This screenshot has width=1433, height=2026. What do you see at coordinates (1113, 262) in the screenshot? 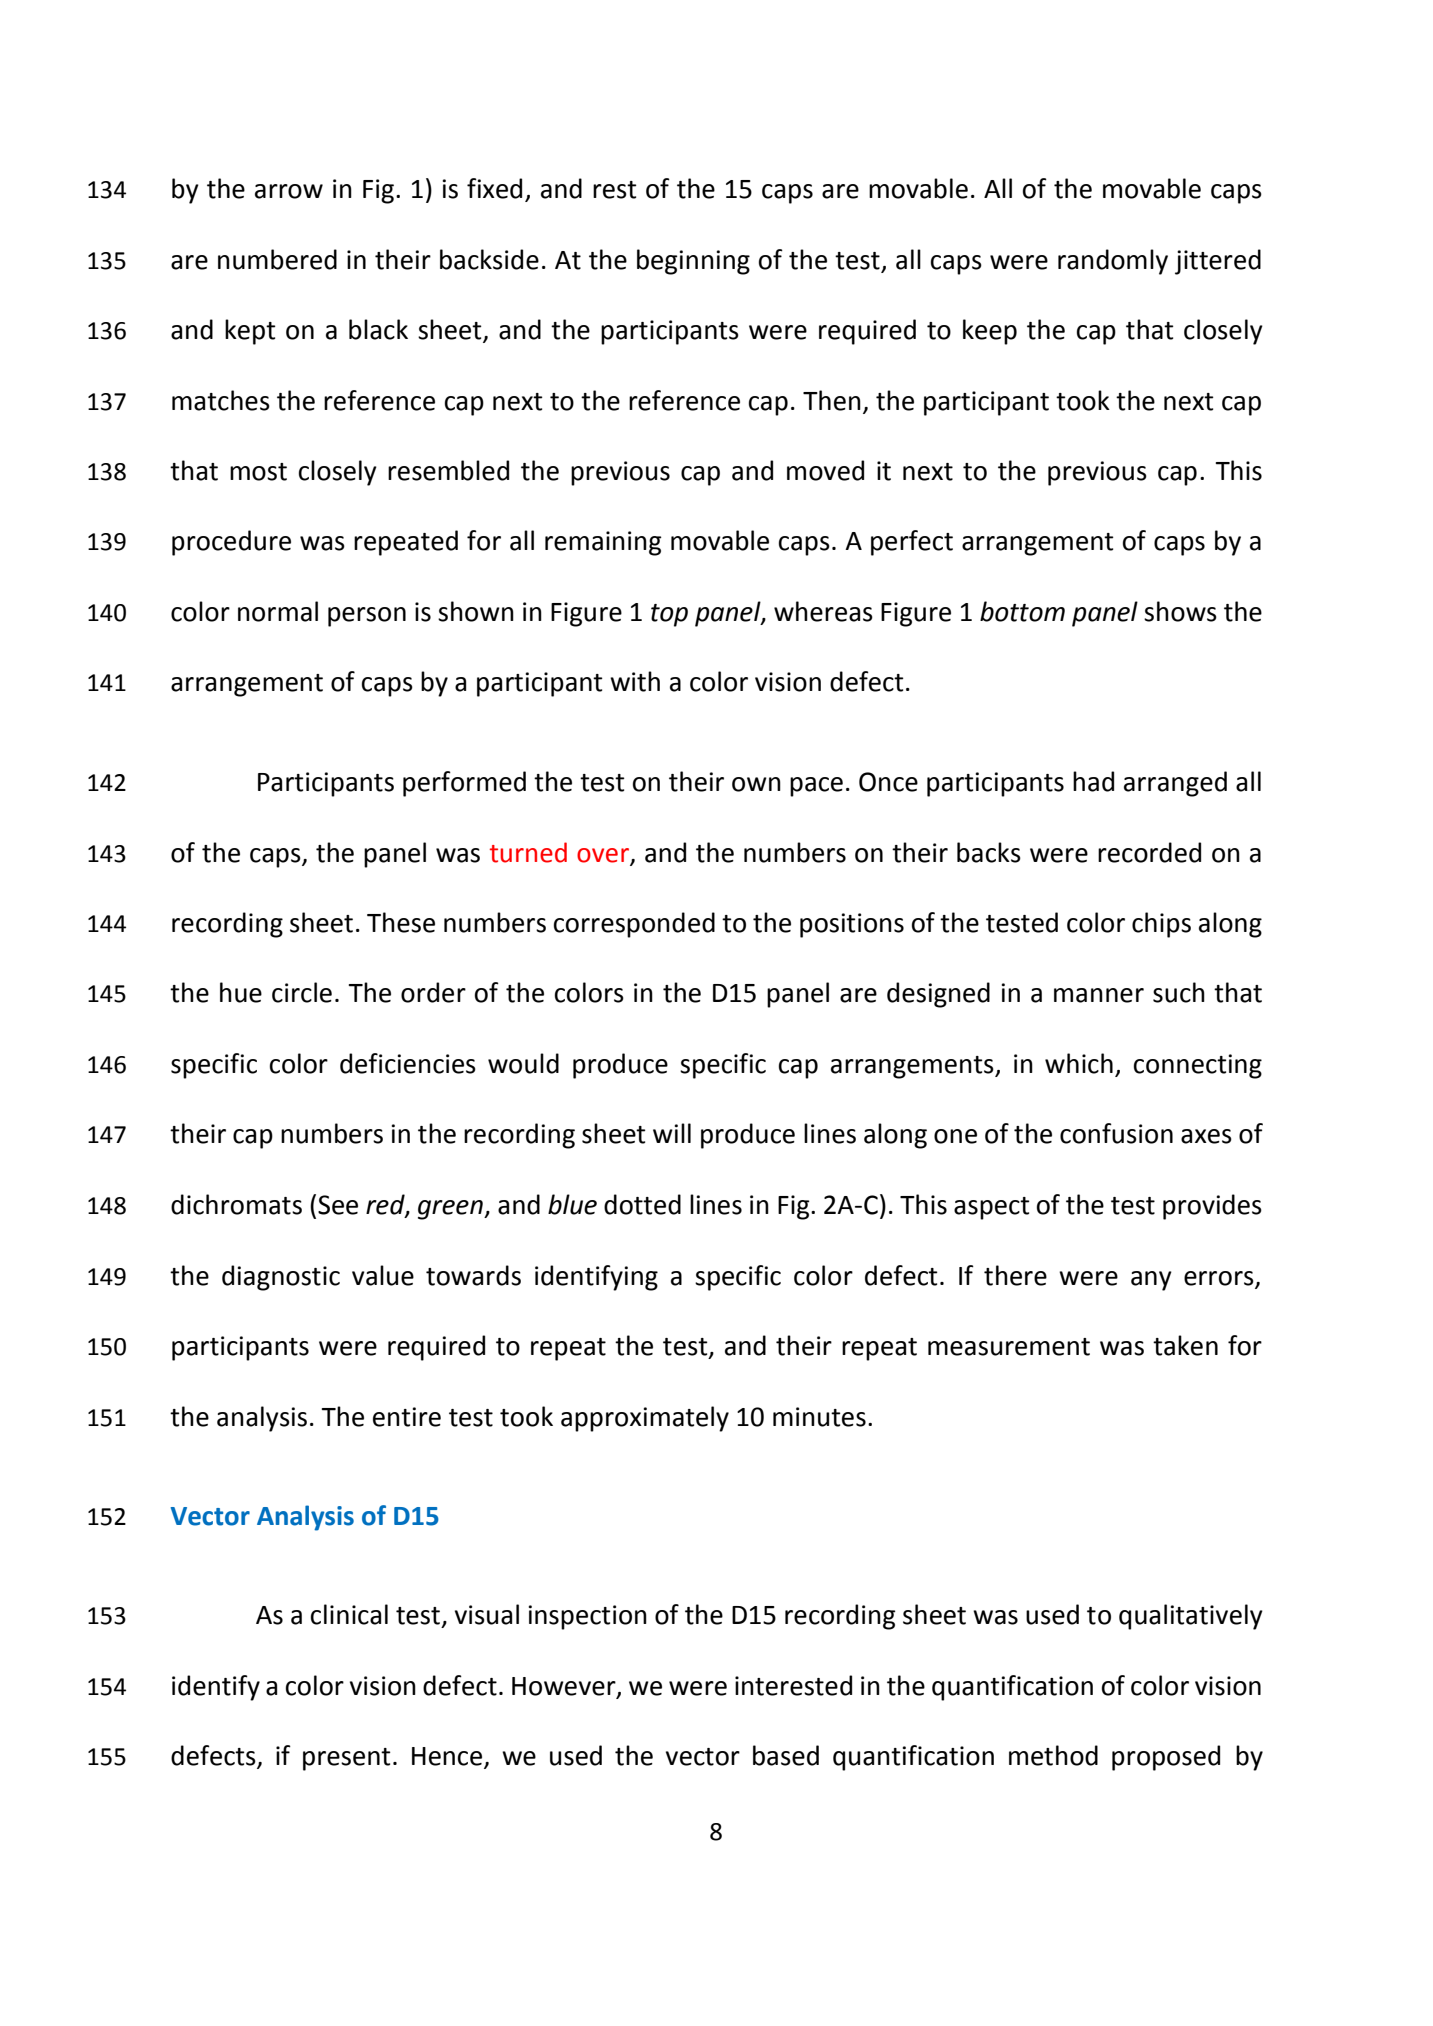
I see `randomly` at bounding box center [1113, 262].
